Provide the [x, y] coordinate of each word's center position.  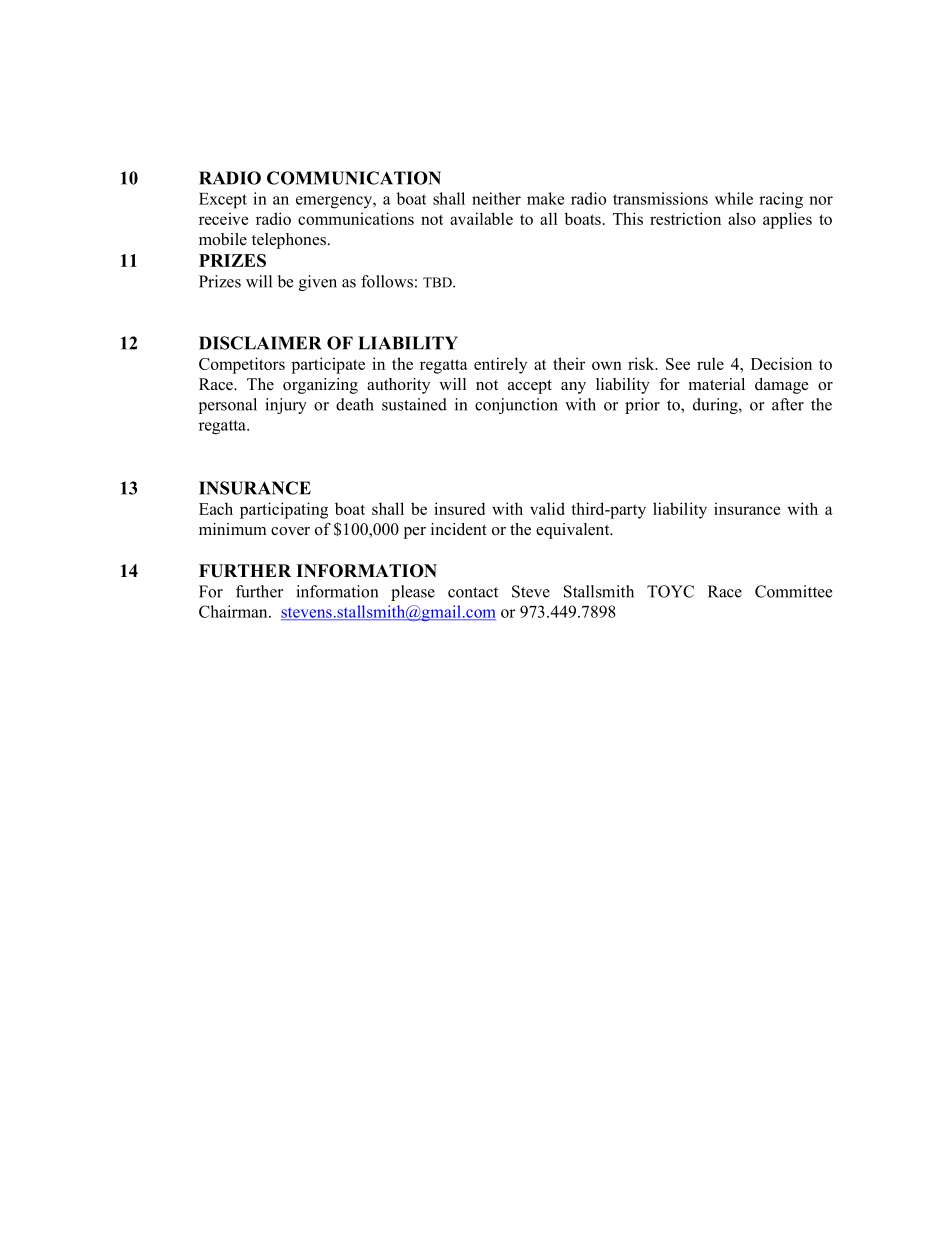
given [318, 283]
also [742, 218]
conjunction [516, 406]
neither [496, 198]
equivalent [574, 531]
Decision [781, 363]
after [788, 404]
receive [224, 218]
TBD [438, 282]
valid [547, 508]
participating [284, 510]
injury [286, 406]
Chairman [234, 611]
